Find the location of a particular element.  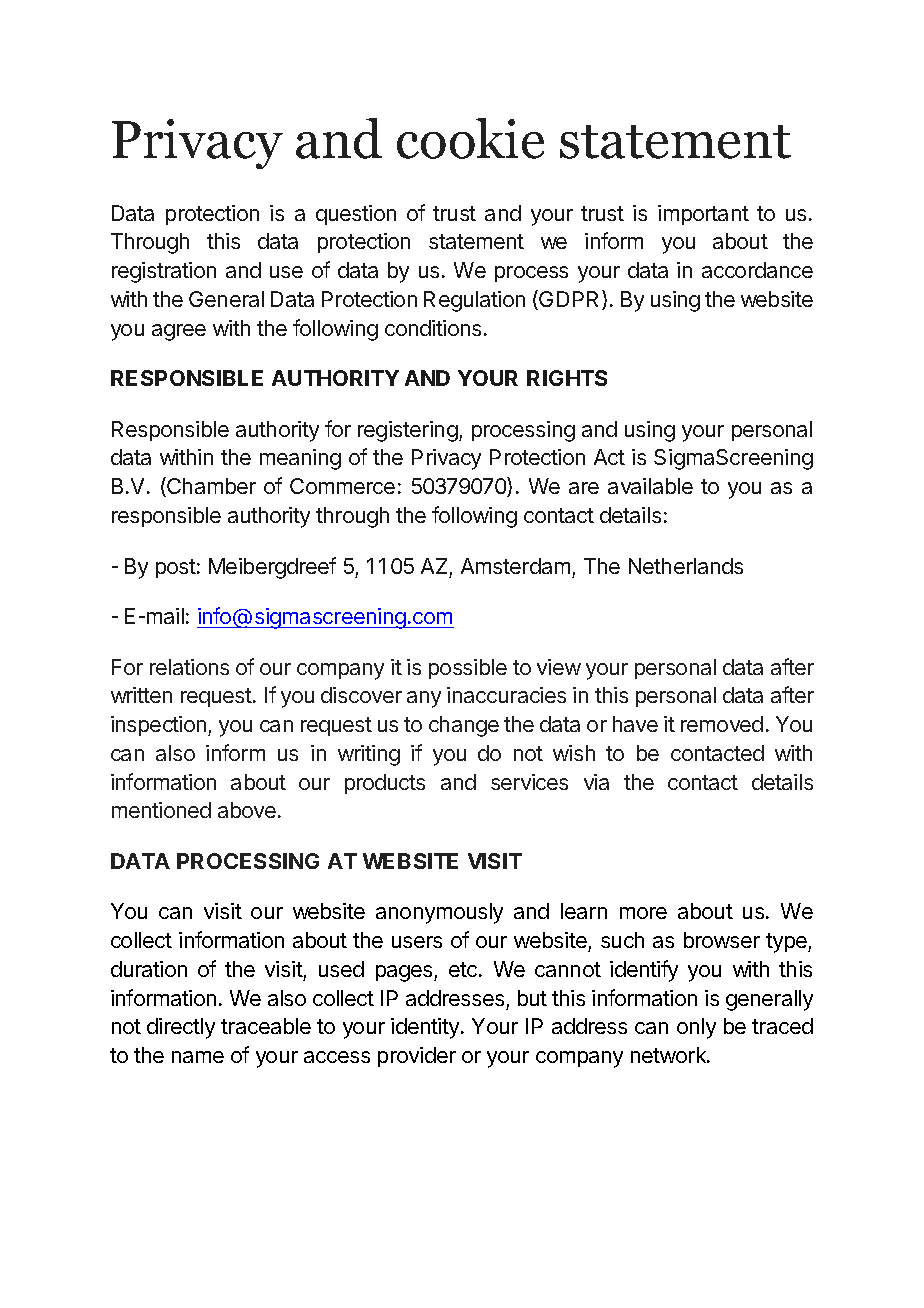

services is located at coordinates (529, 782).
